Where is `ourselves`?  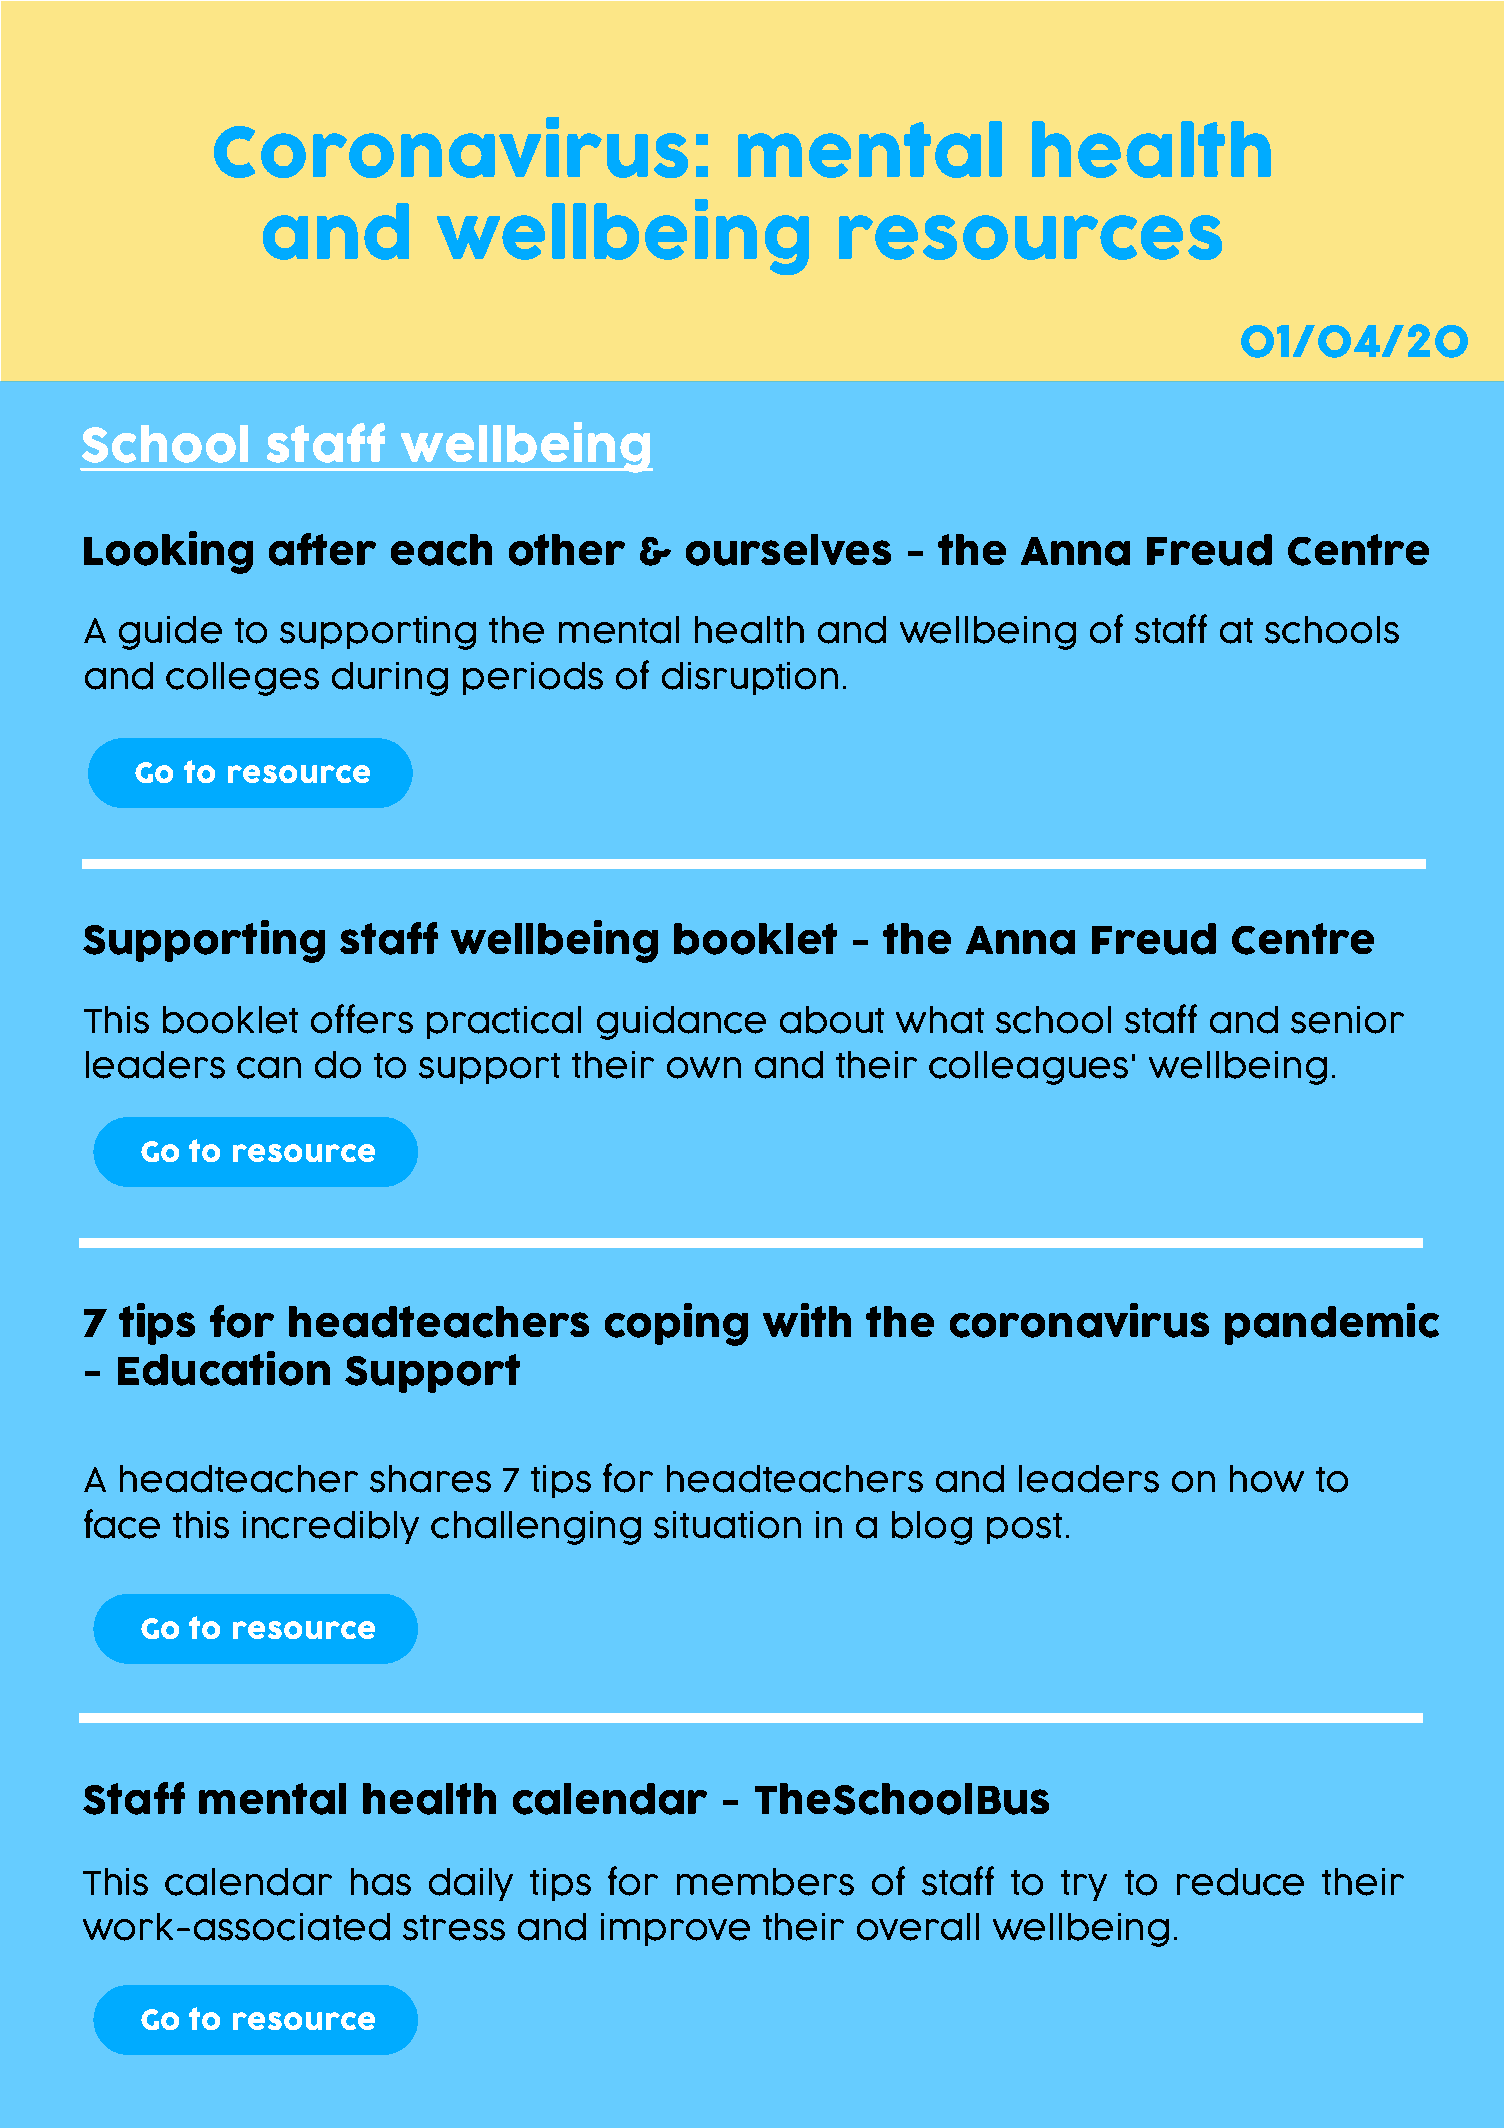
ourselves is located at coordinates (788, 550).
